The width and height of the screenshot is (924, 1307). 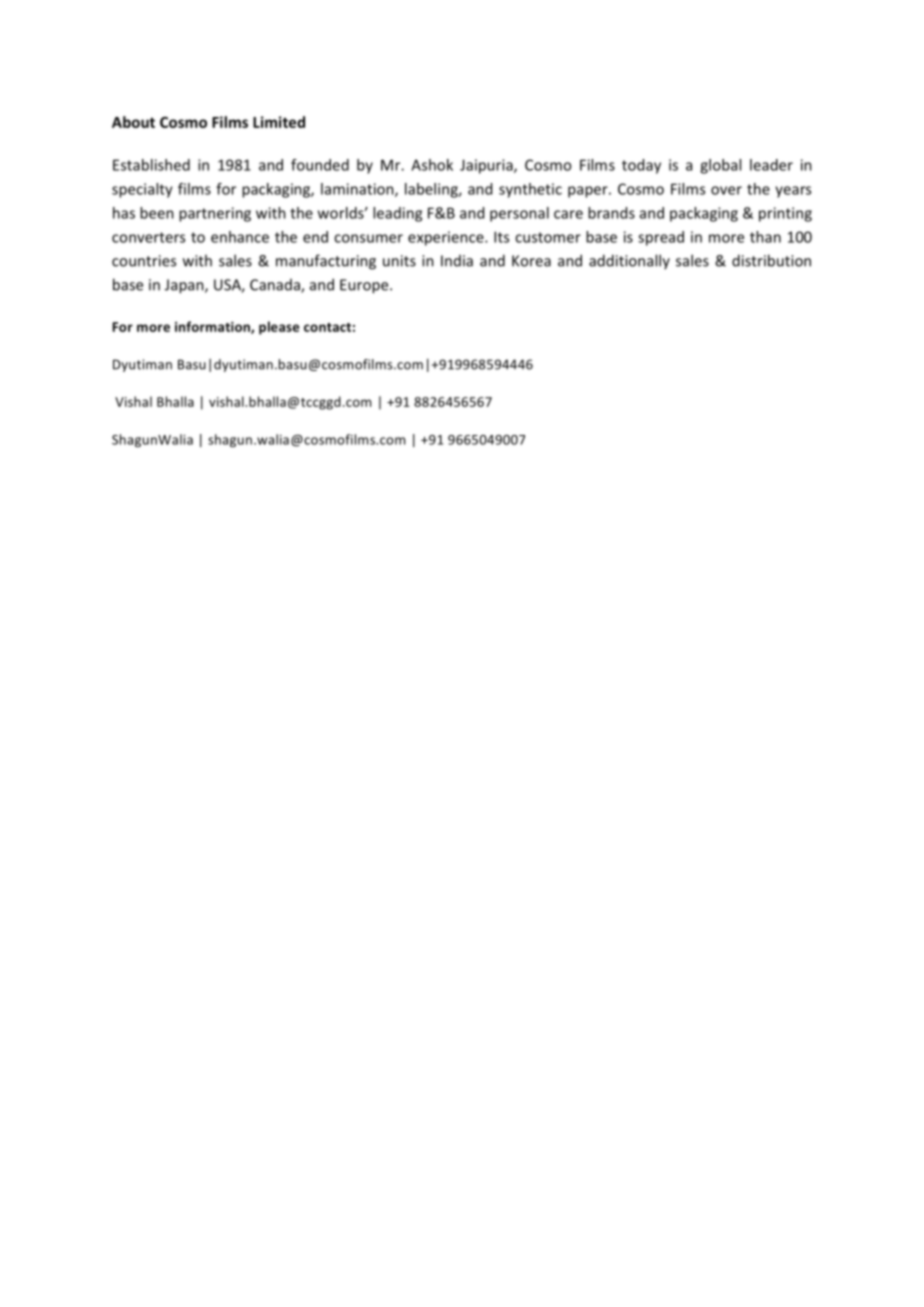 What do you see at coordinates (365, 286) in the screenshot?
I see `Europe` at bounding box center [365, 286].
